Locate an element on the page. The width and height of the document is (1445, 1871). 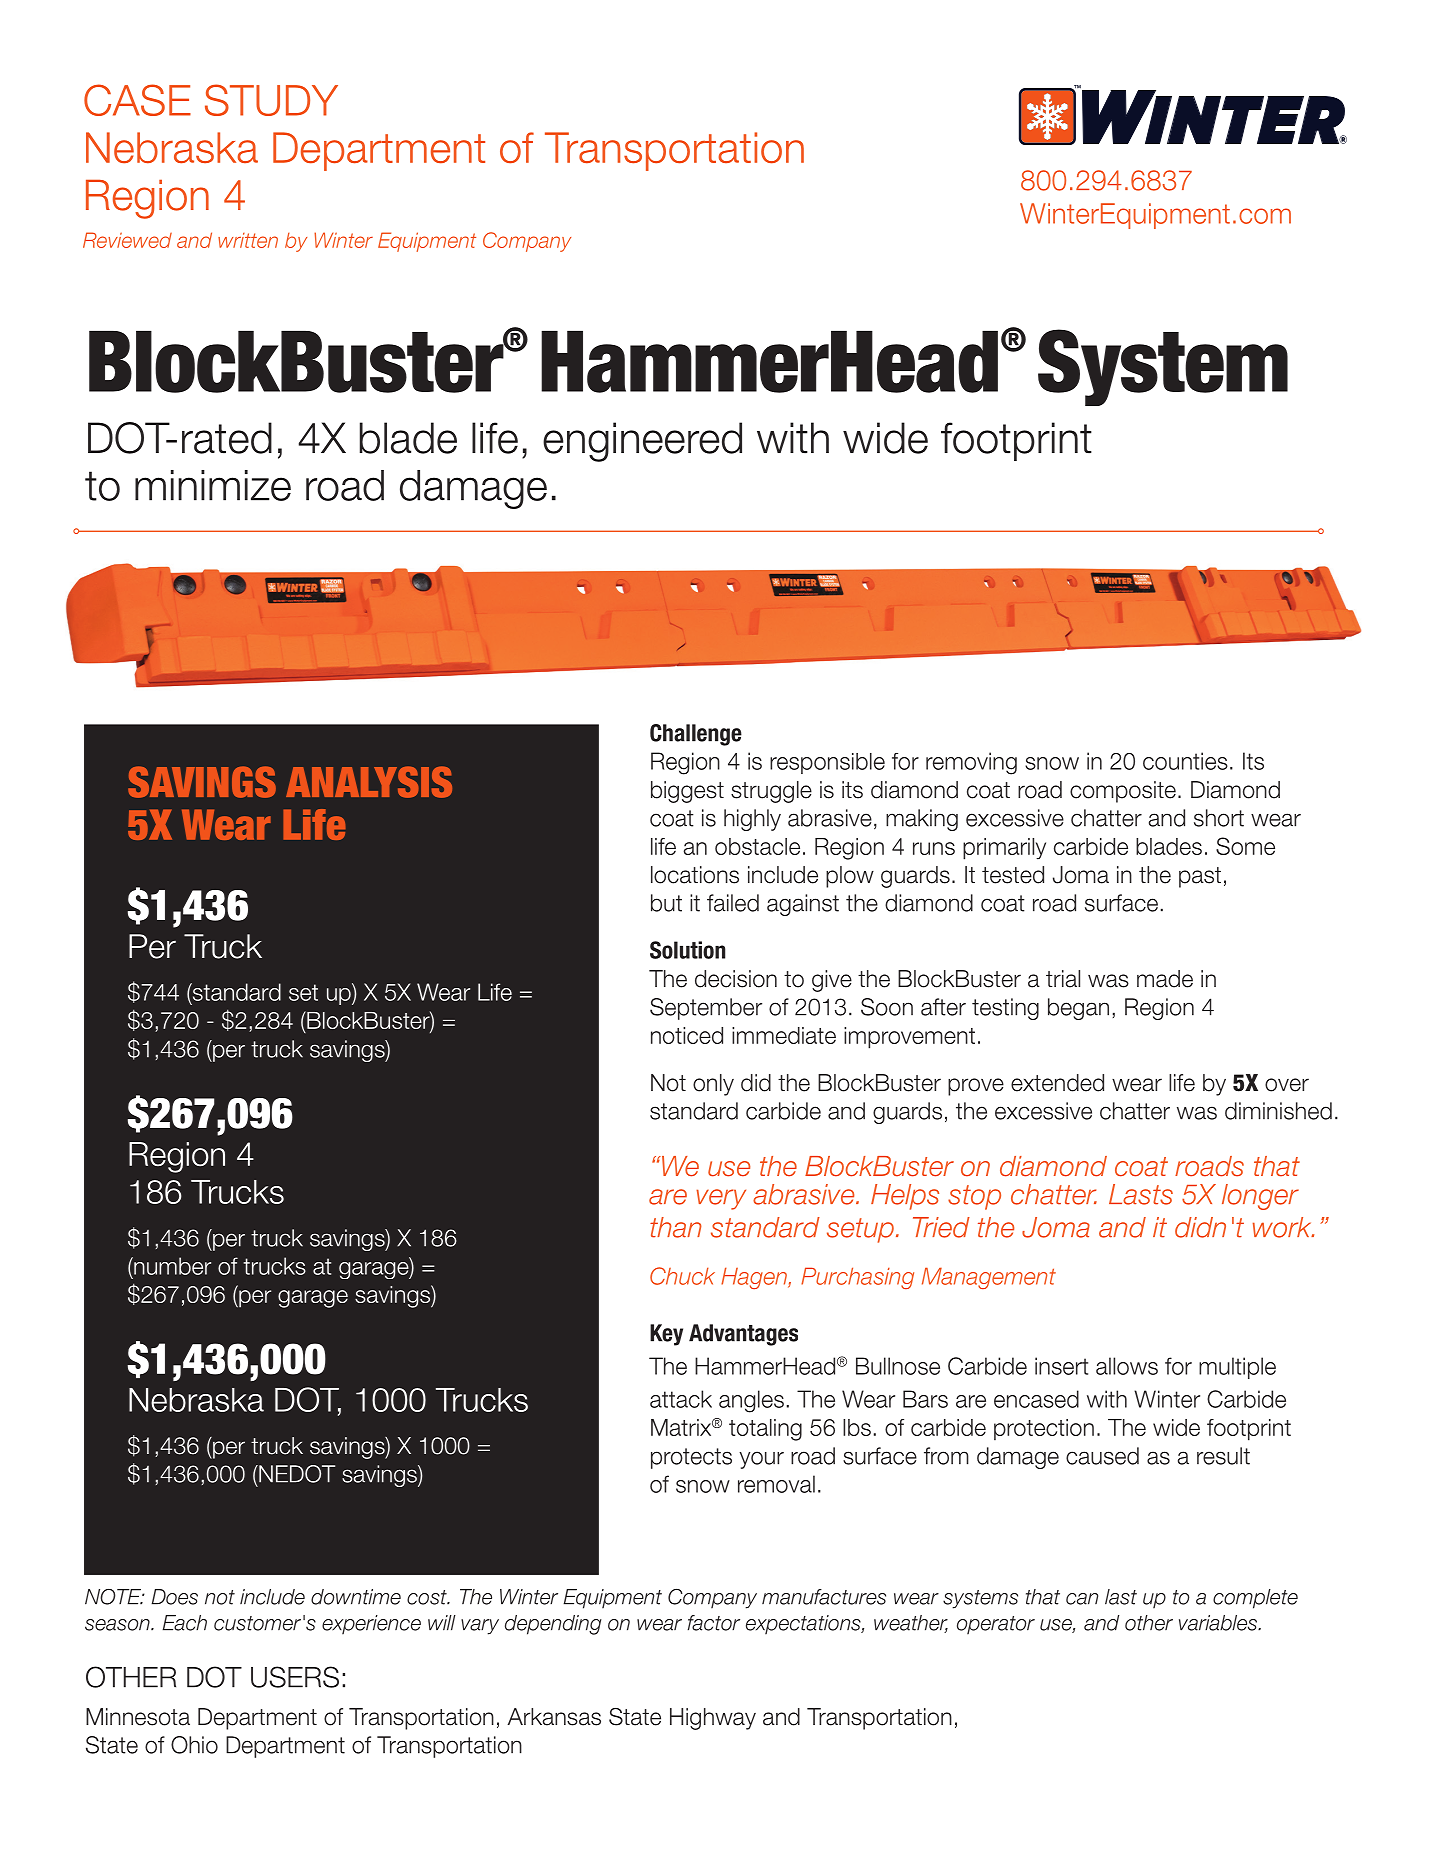
USERS is located at coordinates (295, 1677).
